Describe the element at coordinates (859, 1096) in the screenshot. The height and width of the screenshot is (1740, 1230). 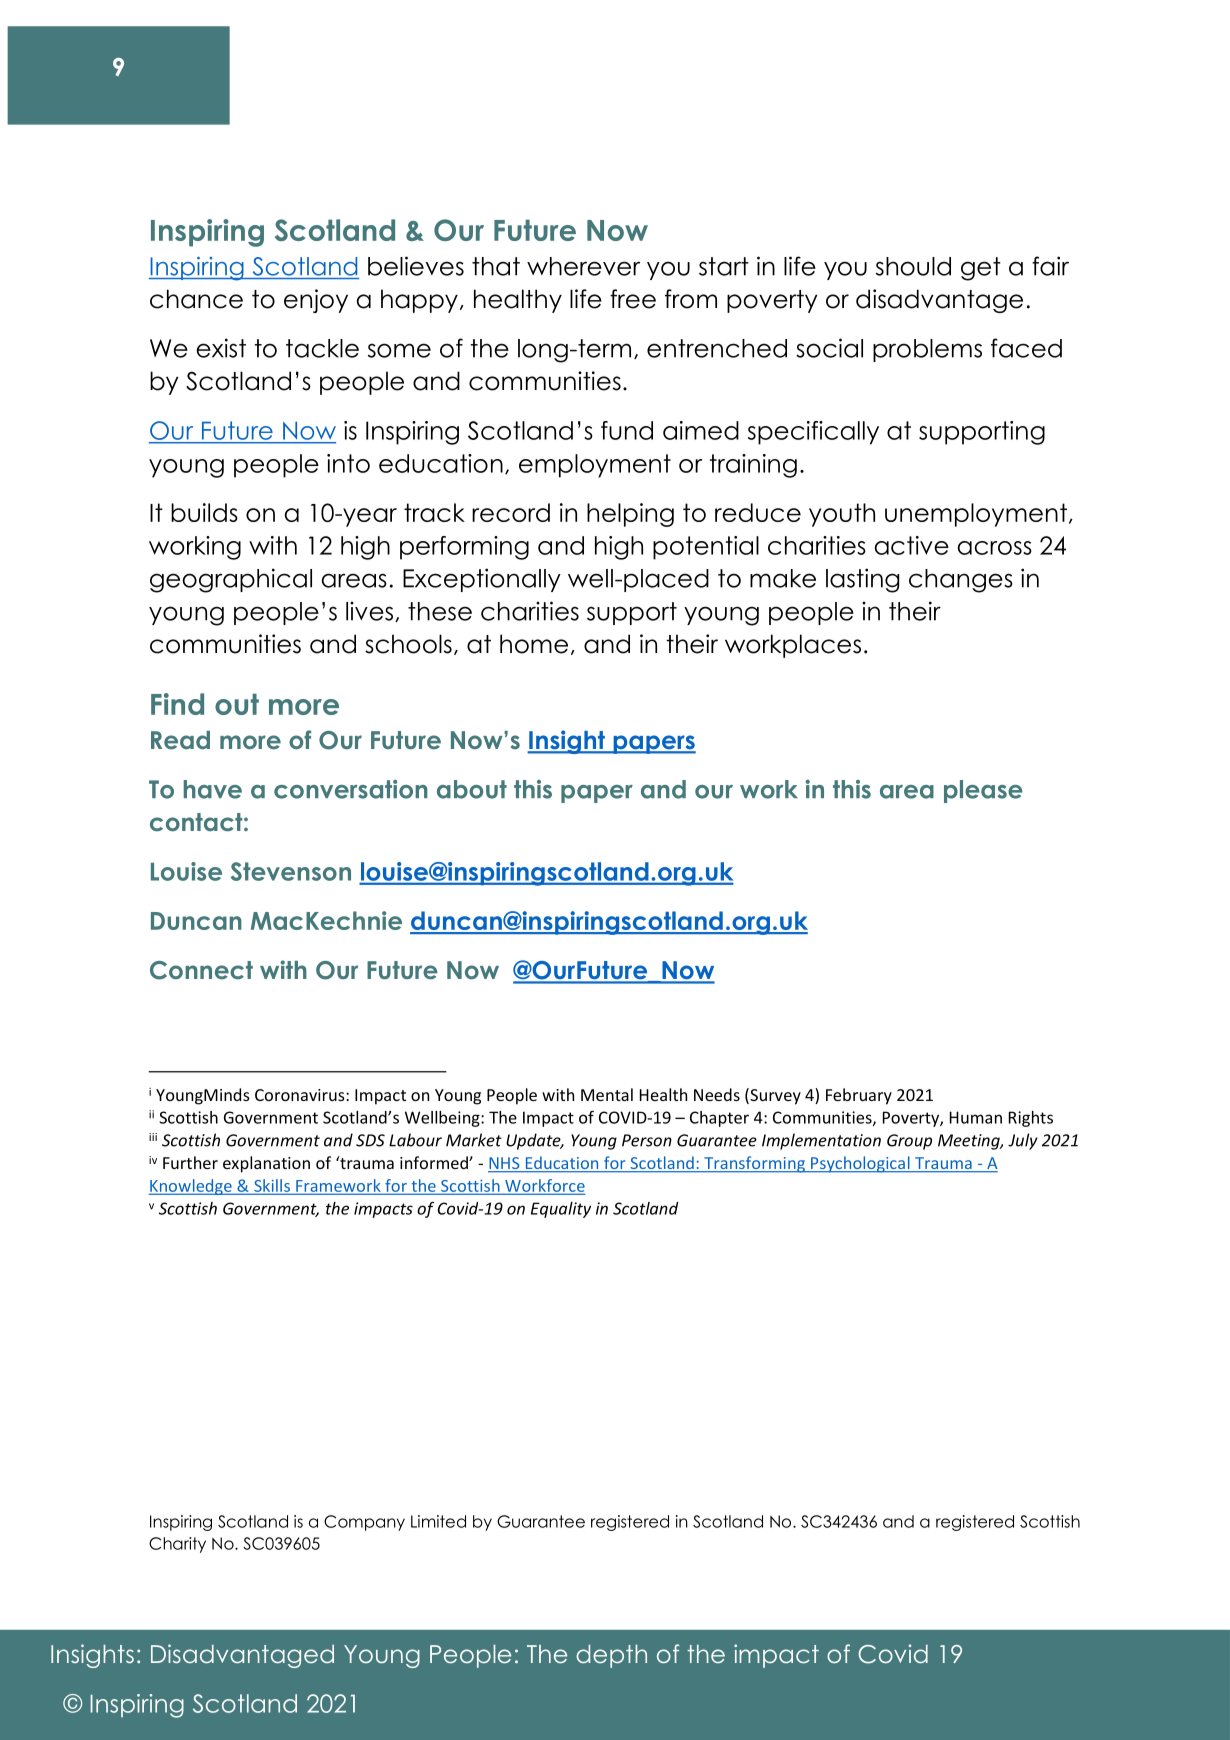
I see `February` at that location.
